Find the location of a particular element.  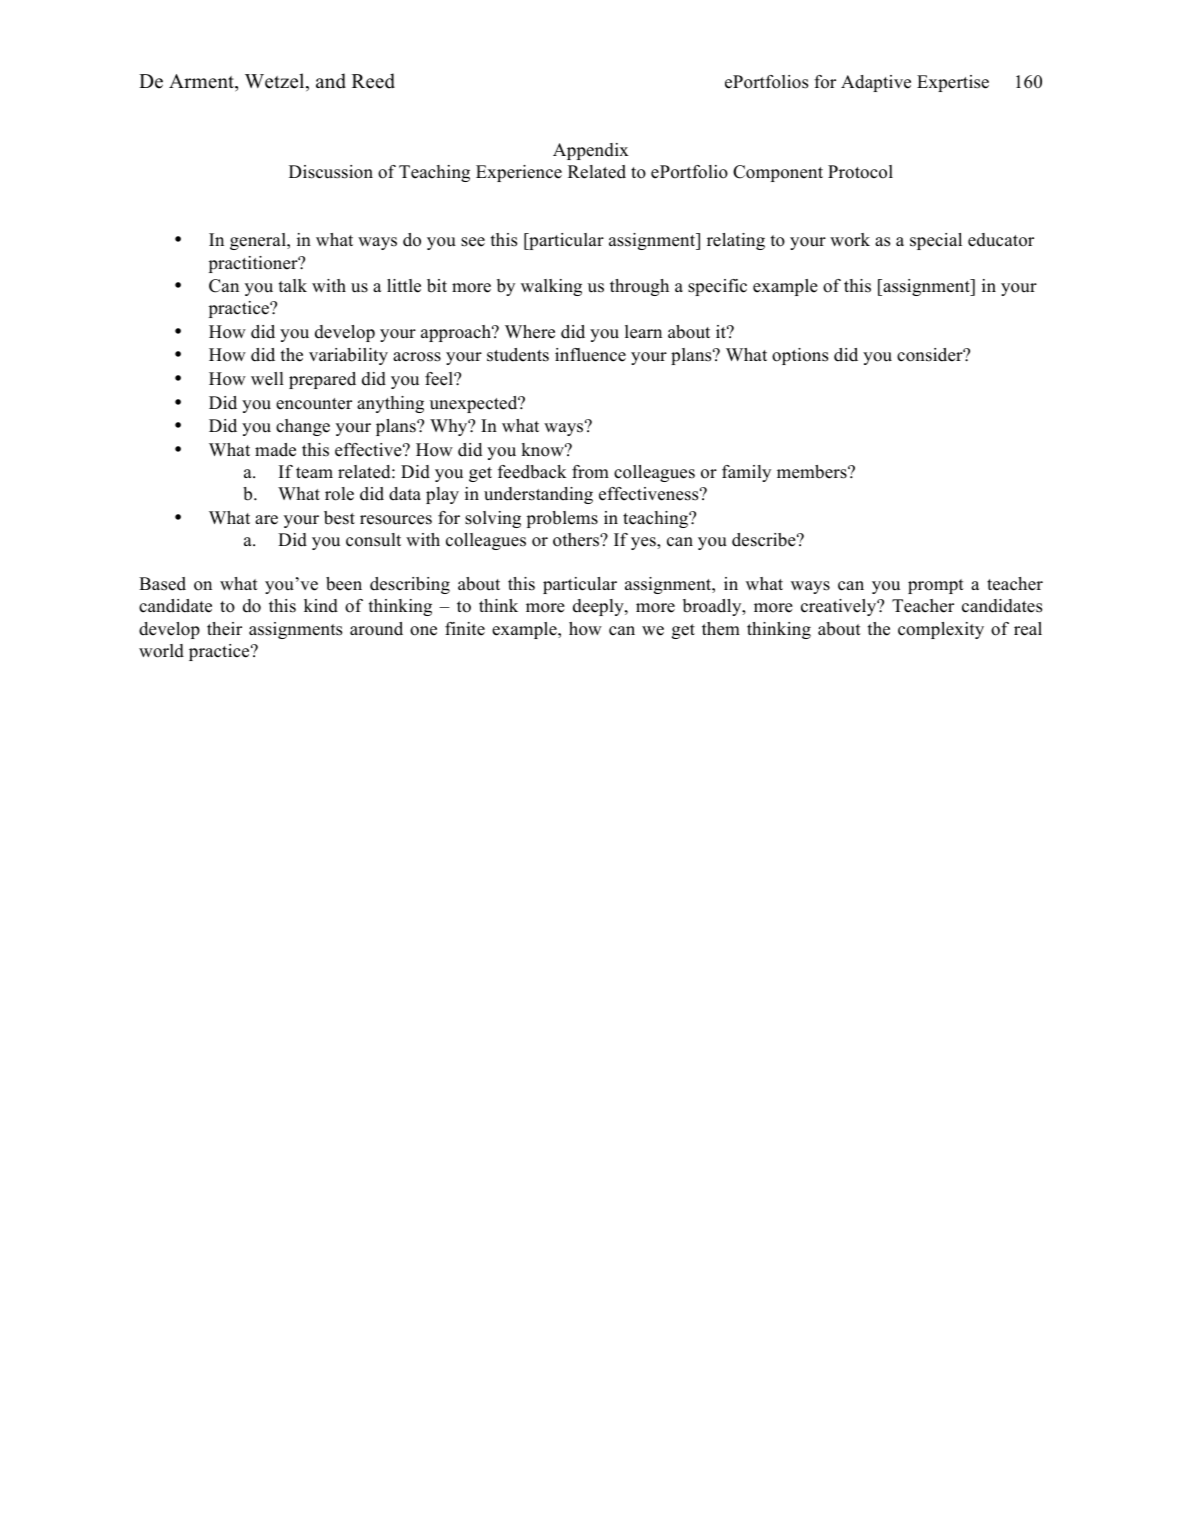

Expertise is located at coordinates (953, 83).
